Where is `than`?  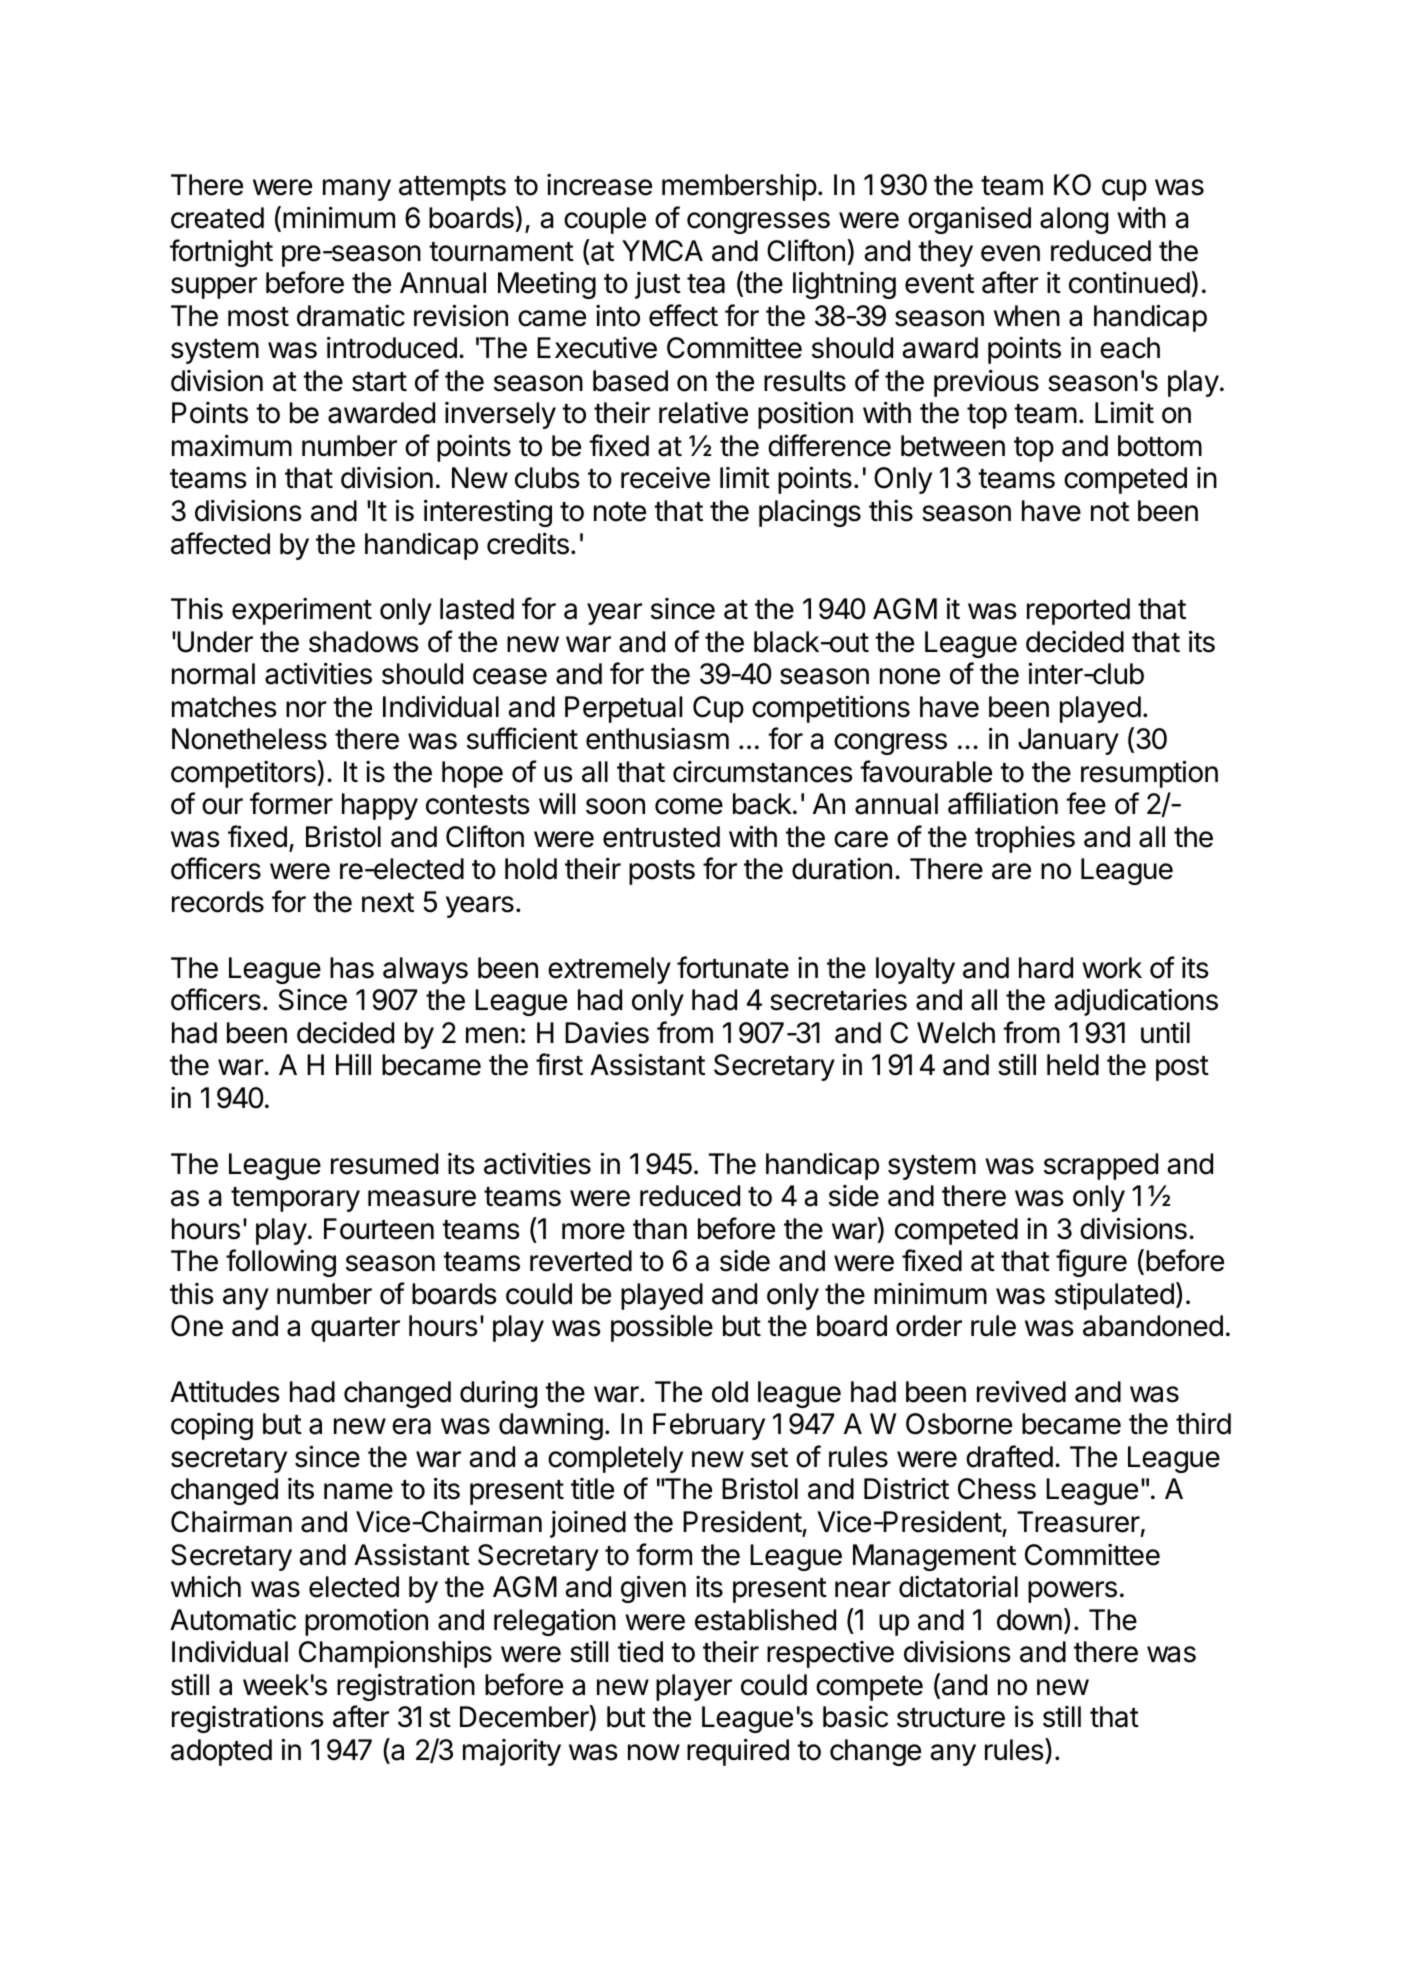 than is located at coordinates (660, 1229).
